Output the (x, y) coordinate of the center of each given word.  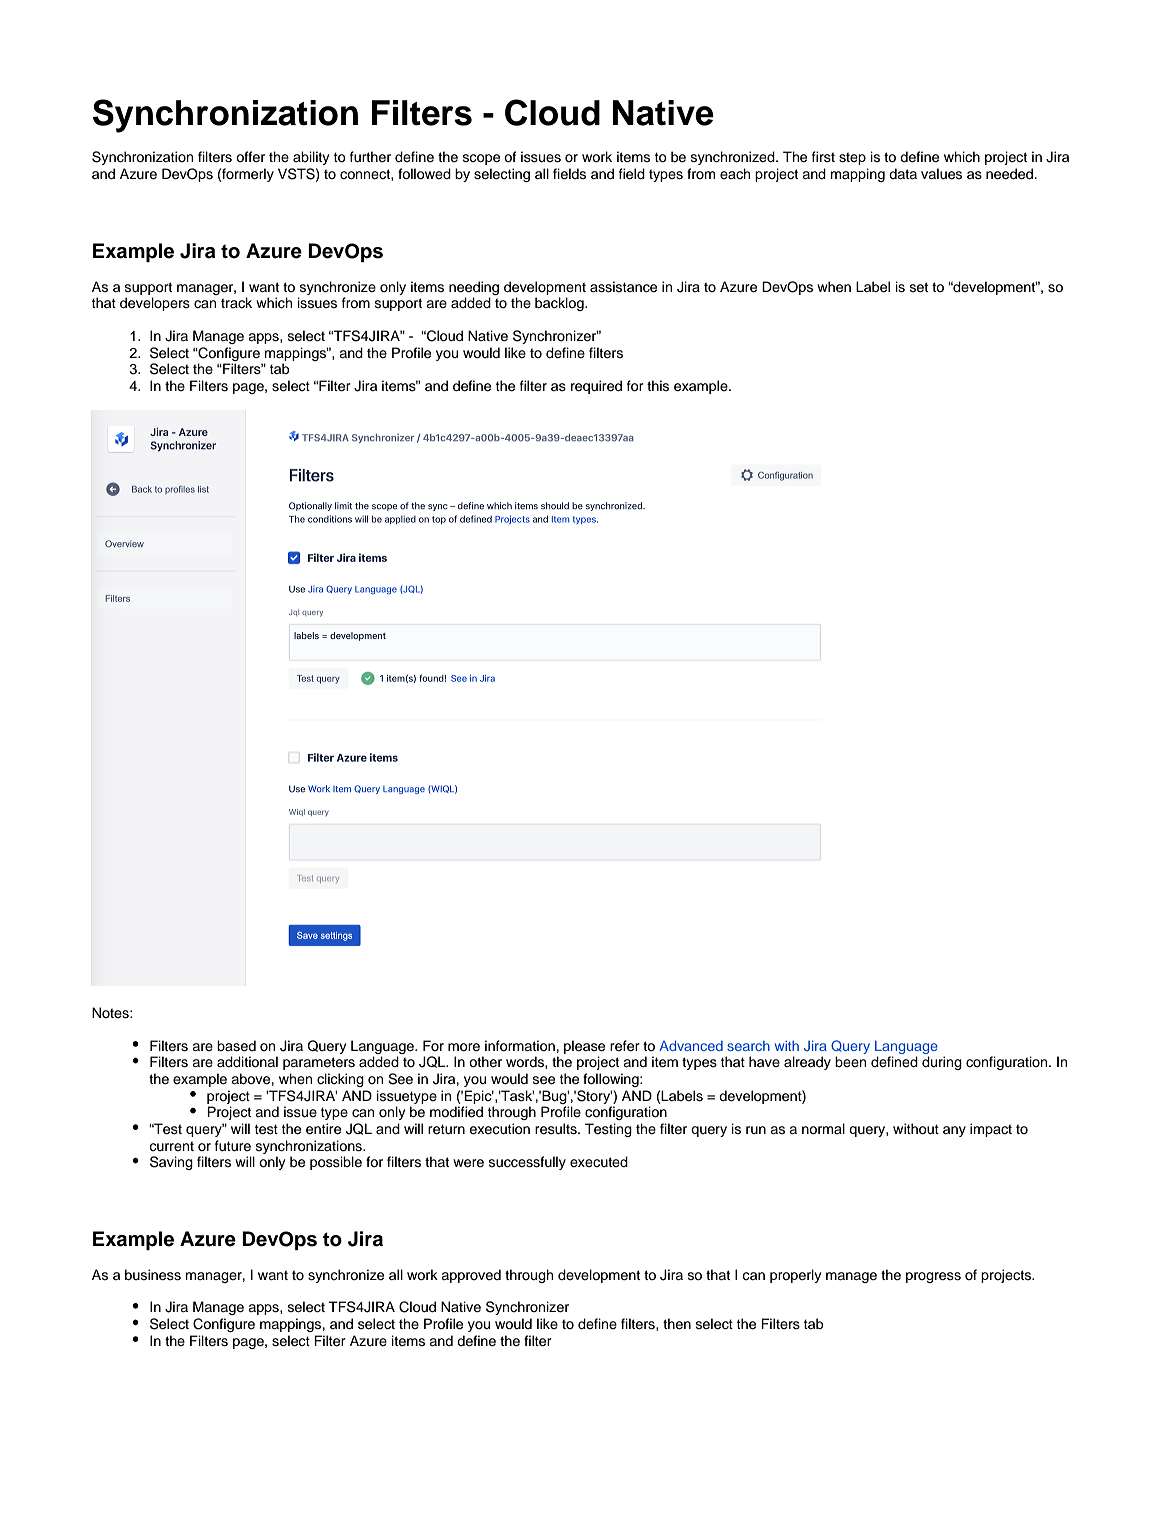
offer (250, 157)
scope (481, 159)
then (677, 1324)
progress (933, 1277)
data (903, 173)
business (153, 1275)
